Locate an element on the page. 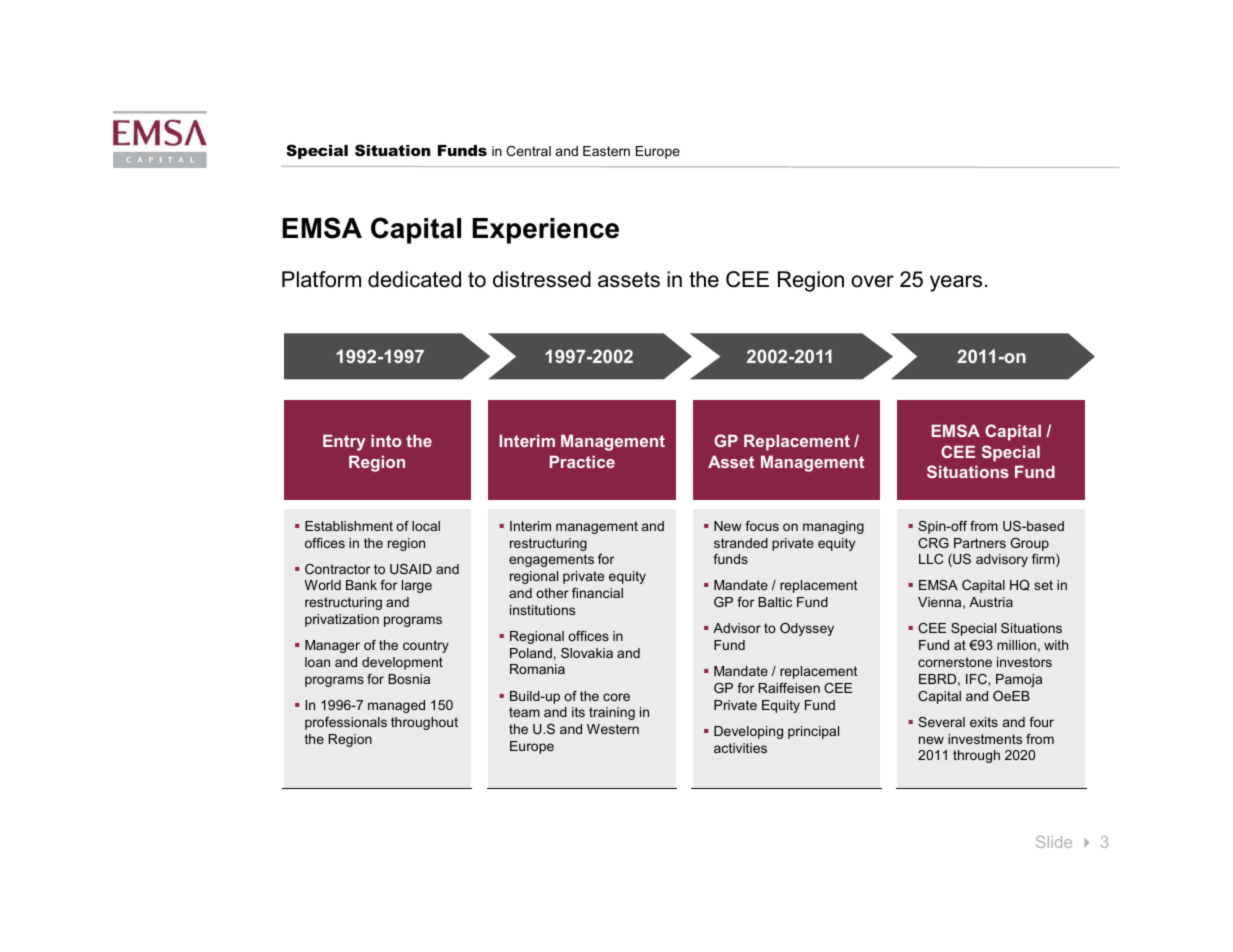 The height and width of the document is (952, 1233). professionals is located at coordinates (346, 723).
